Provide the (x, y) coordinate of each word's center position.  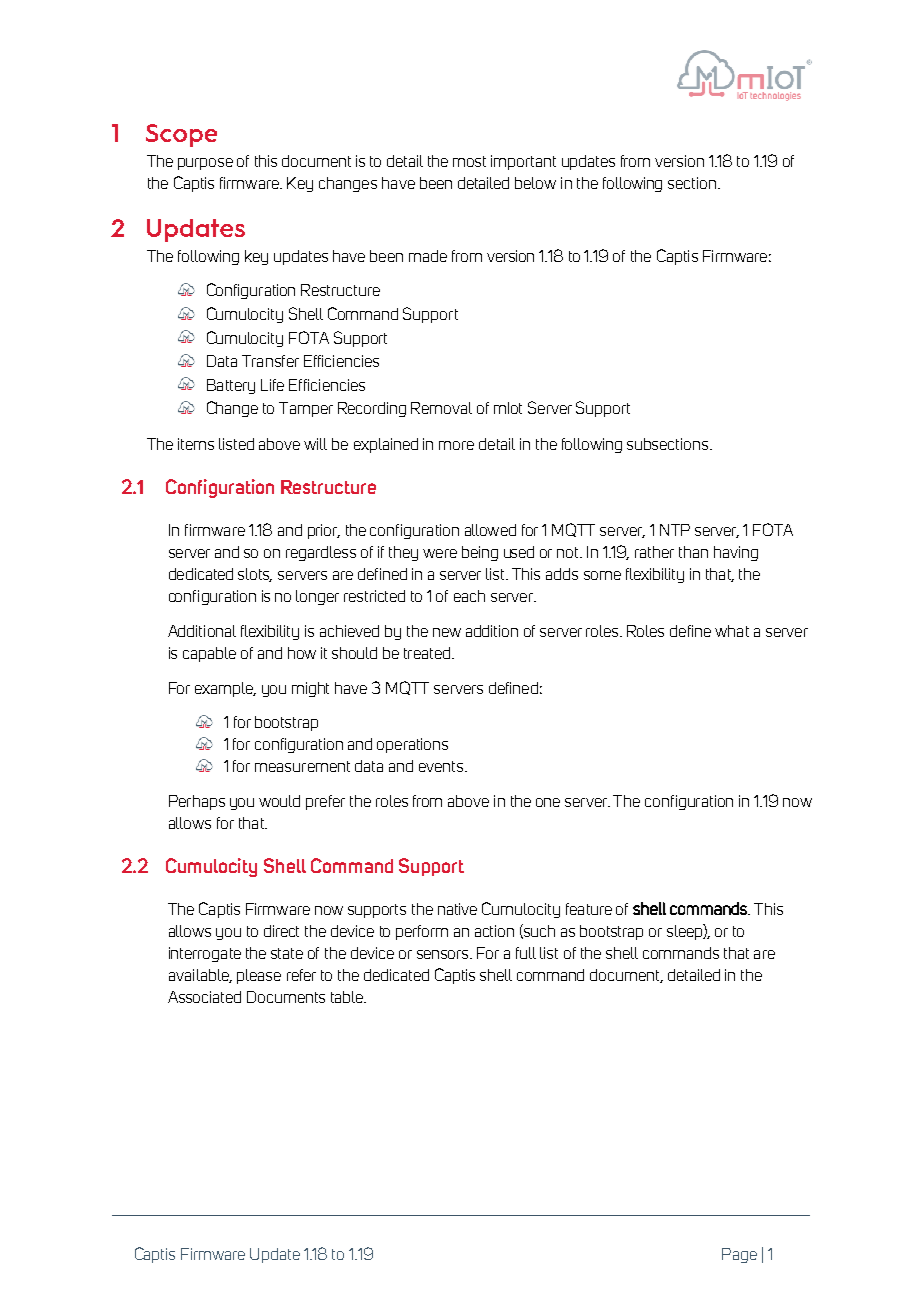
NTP (675, 530)
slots (255, 575)
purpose (205, 164)
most (469, 161)
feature (589, 909)
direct (281, 931)
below (535, 183)
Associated (204, 997)
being (480, 553)
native (457, 909)
